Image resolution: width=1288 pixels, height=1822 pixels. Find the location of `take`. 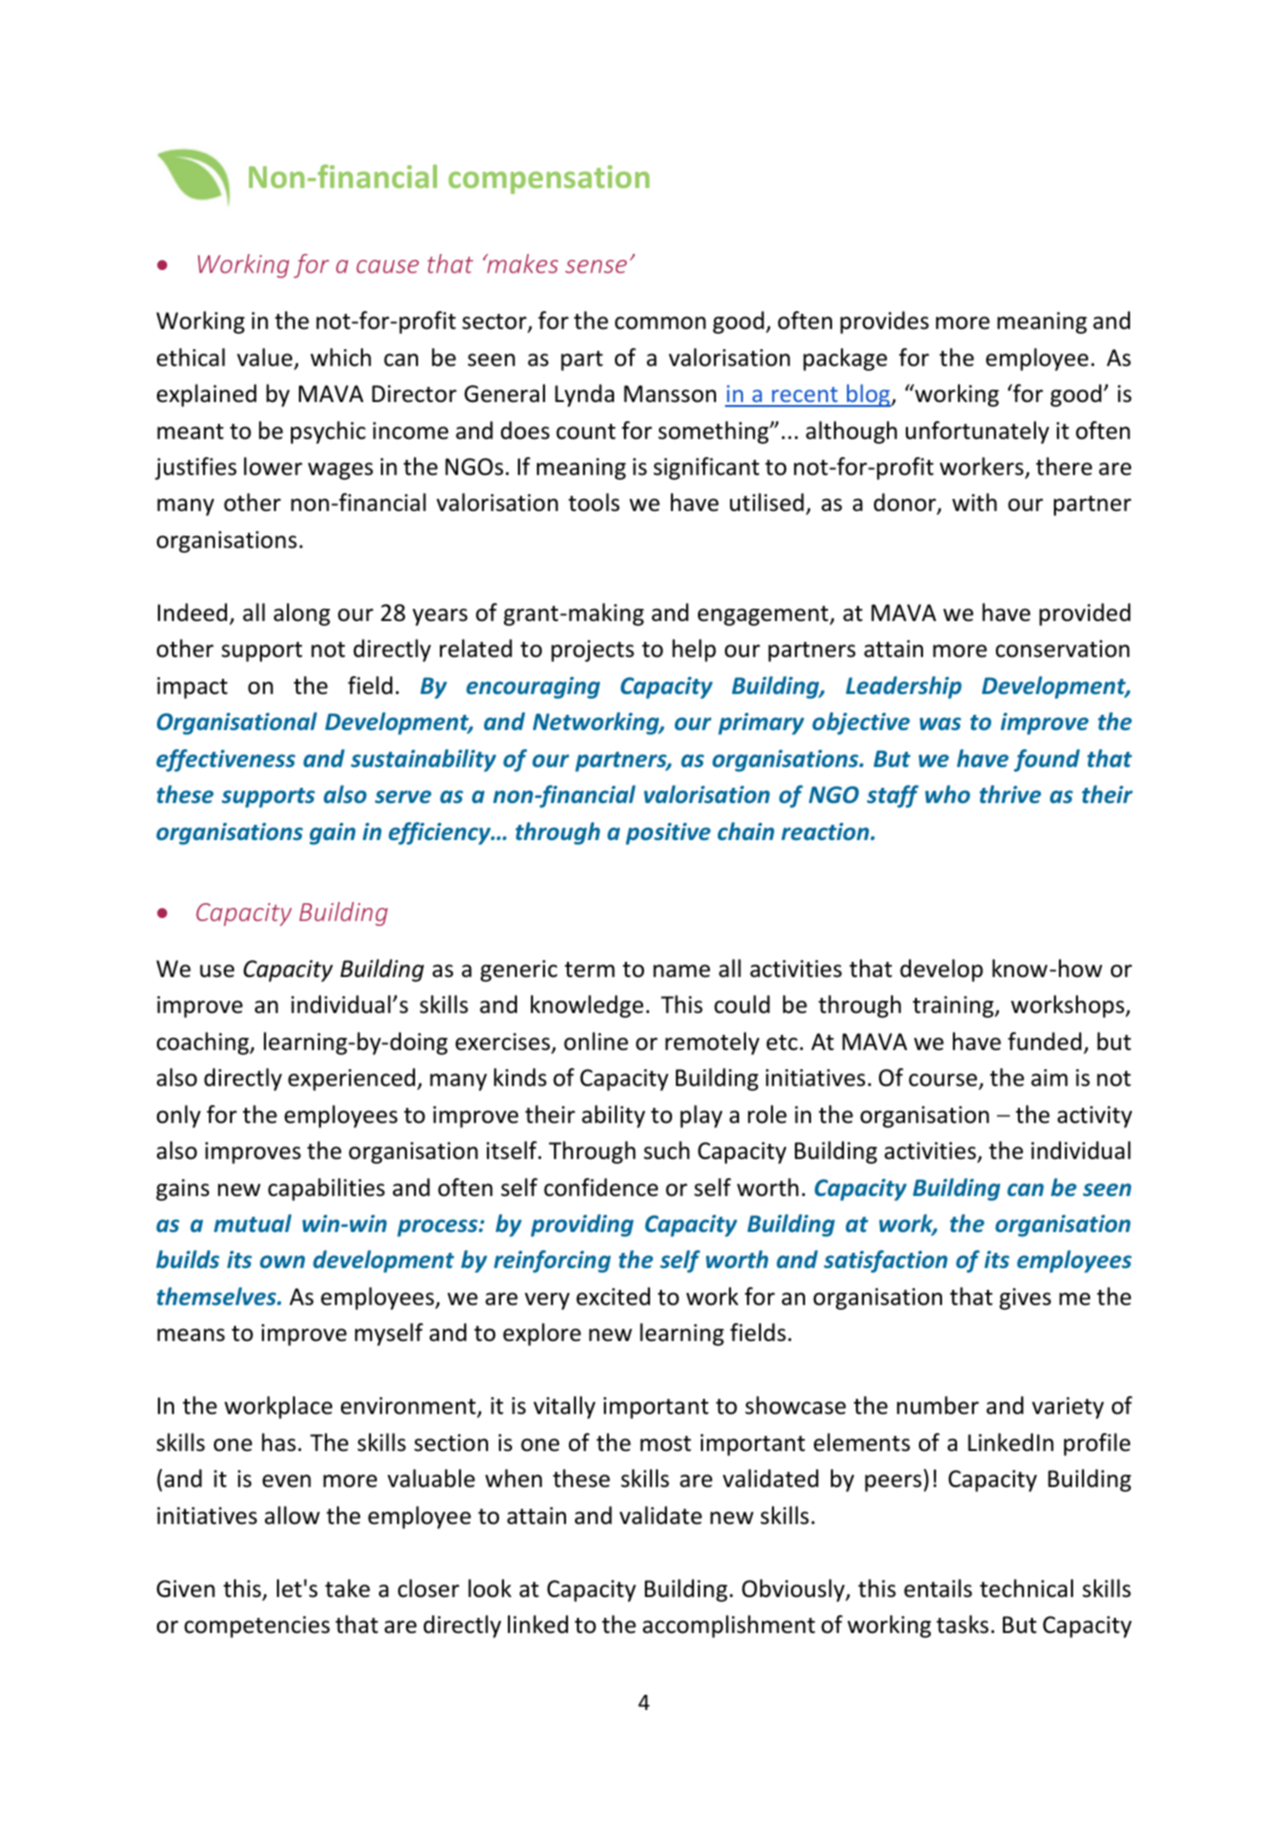

take is located at coordinates (347, 1588).
